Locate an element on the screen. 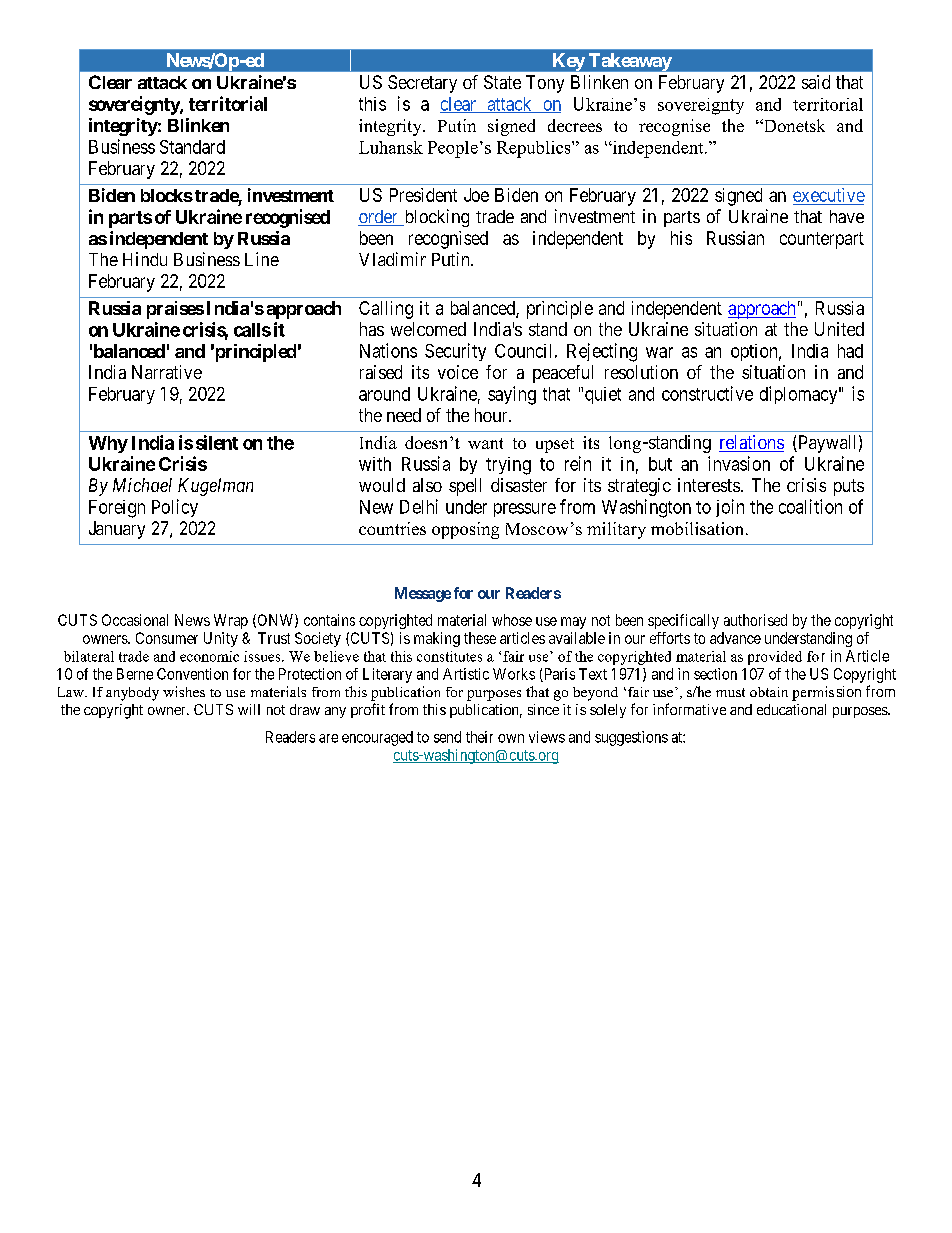 The image size is (952, 1233). opposing is located at coordinates (465, 530).
